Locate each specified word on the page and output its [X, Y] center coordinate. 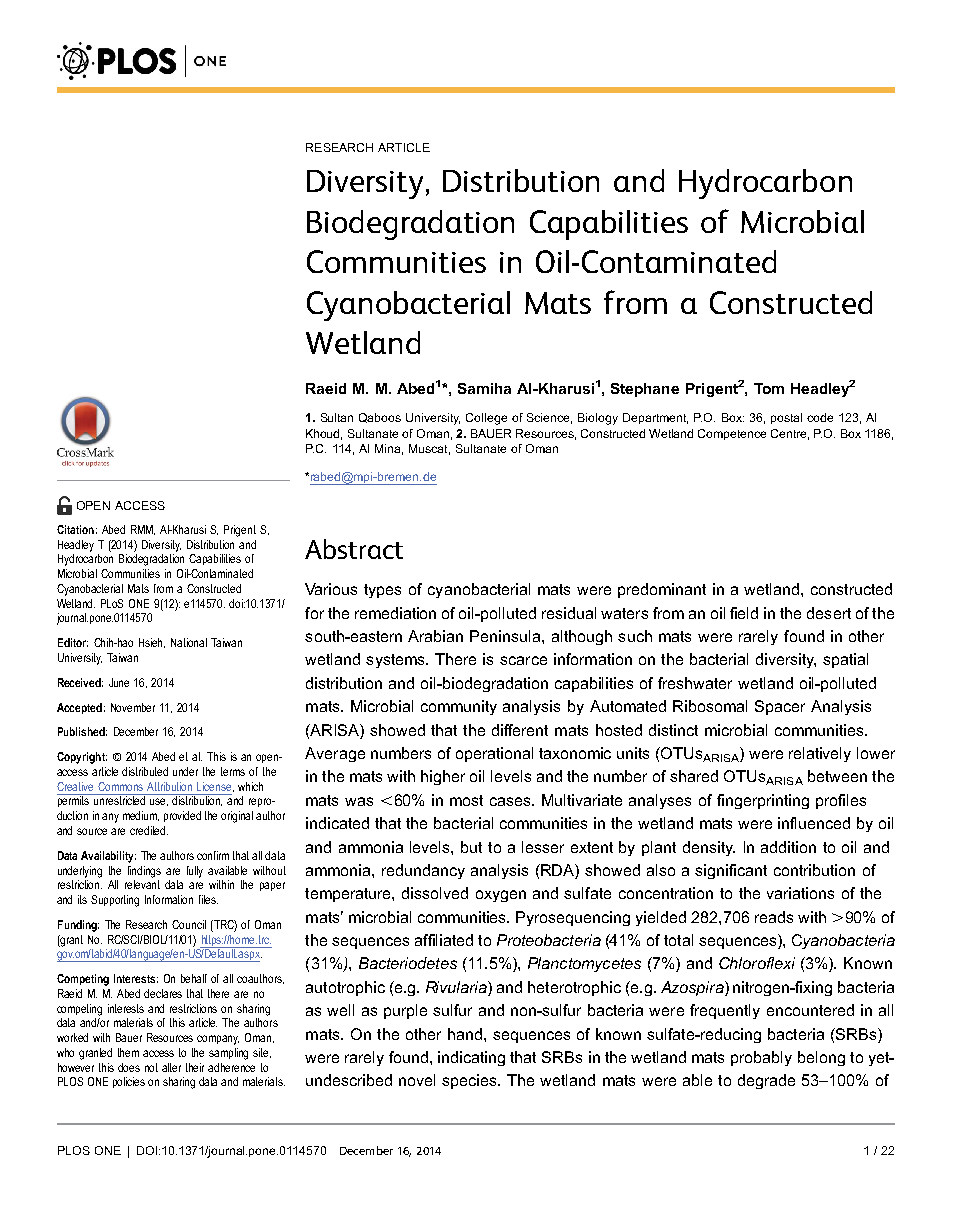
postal [786, 418]
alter [171, 1067]
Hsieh [152, 643]
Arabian [435, 636]
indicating [471, 1058]
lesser [543, 847]
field [744, 613]
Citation [75, 529]
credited [149, 830]
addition [788, 847]
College [486, 419]
